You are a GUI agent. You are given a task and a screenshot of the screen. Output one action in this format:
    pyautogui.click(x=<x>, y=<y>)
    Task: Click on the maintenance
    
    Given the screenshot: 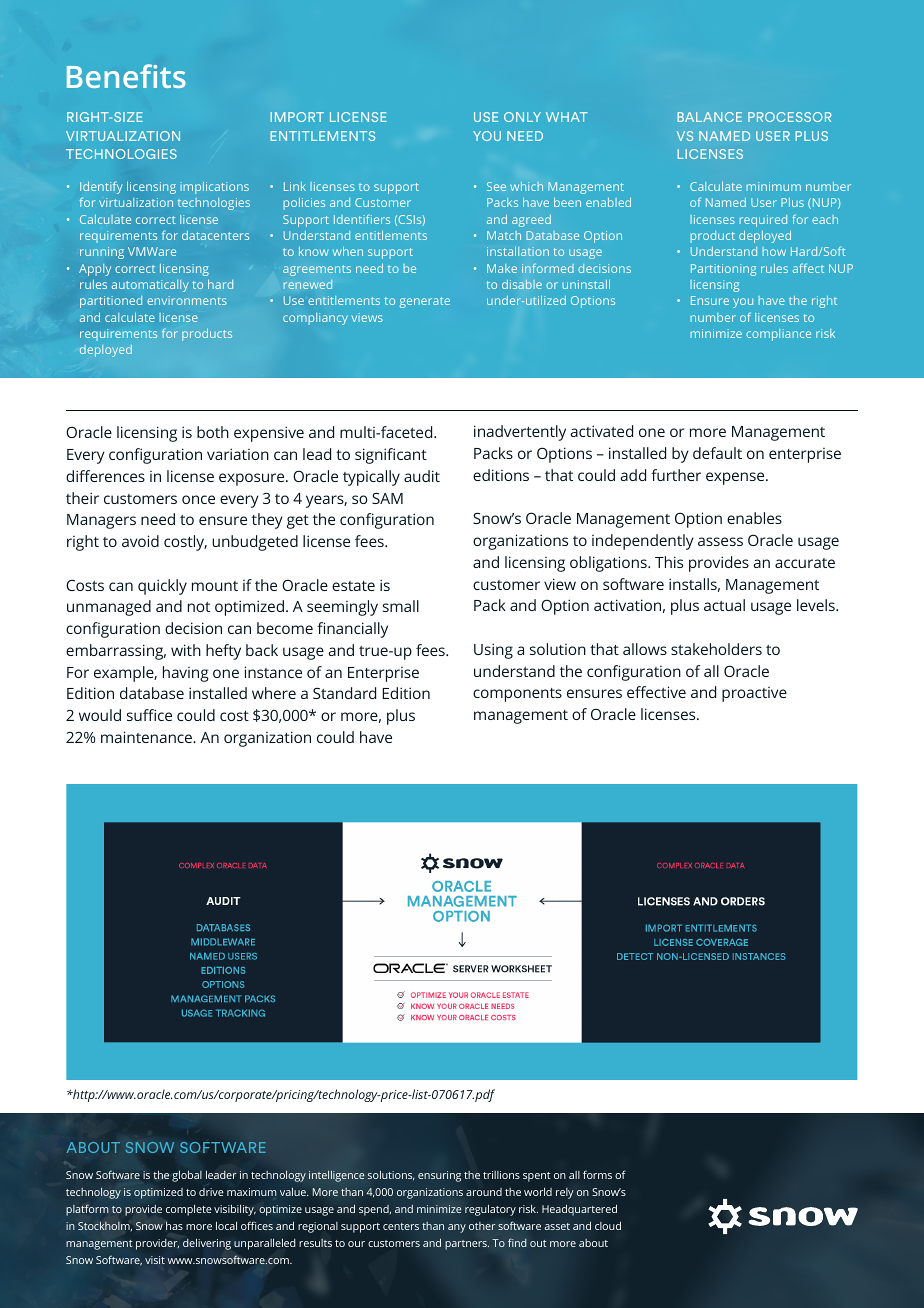 What is the action you would take?
    pyautogui.click(x=148, y=737)
